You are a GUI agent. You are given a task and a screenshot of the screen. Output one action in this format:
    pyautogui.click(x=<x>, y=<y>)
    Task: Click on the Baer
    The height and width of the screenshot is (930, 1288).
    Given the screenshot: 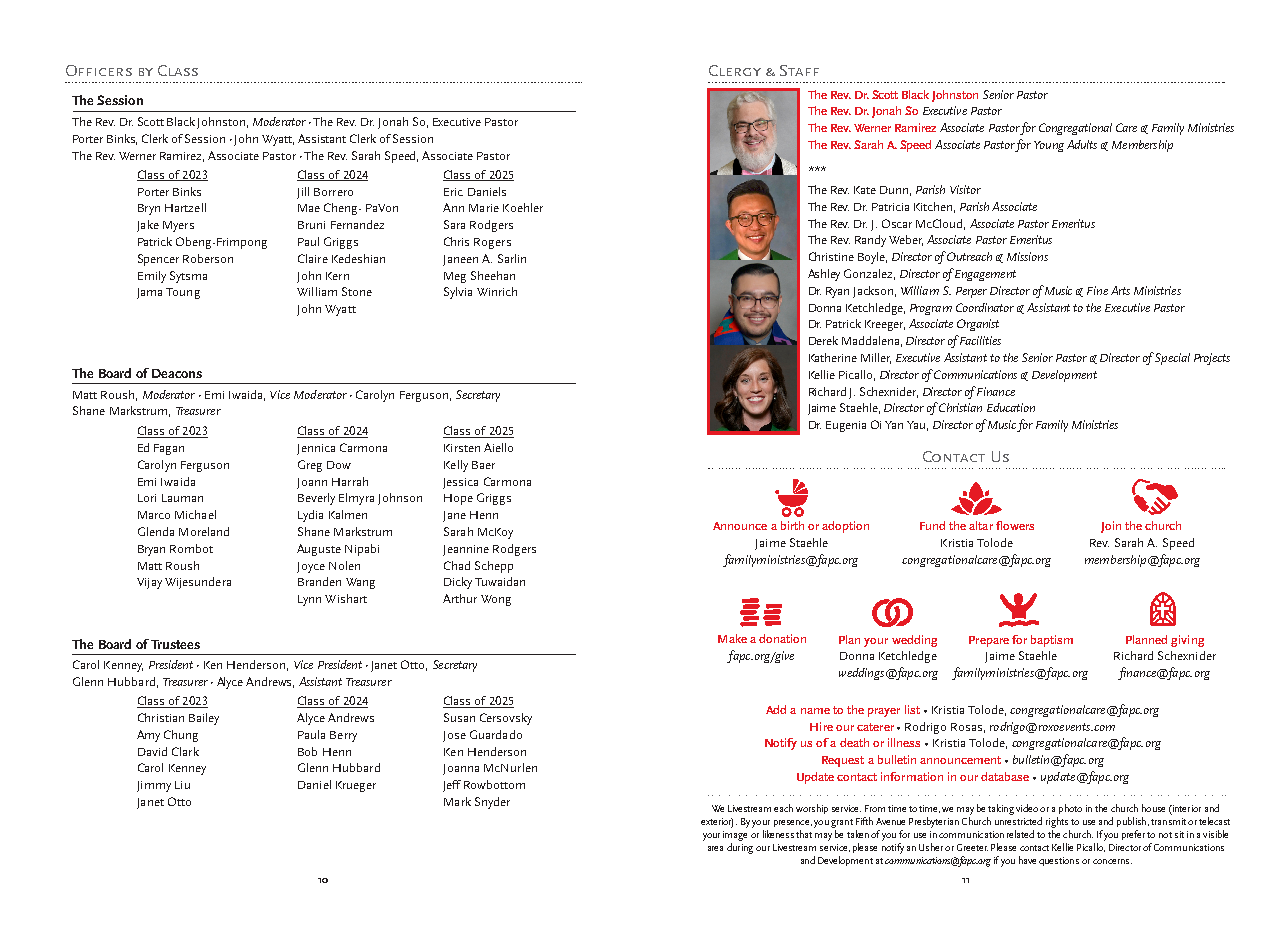 What is the action you would take?
    pyautogui.click(x=483, y=465)
